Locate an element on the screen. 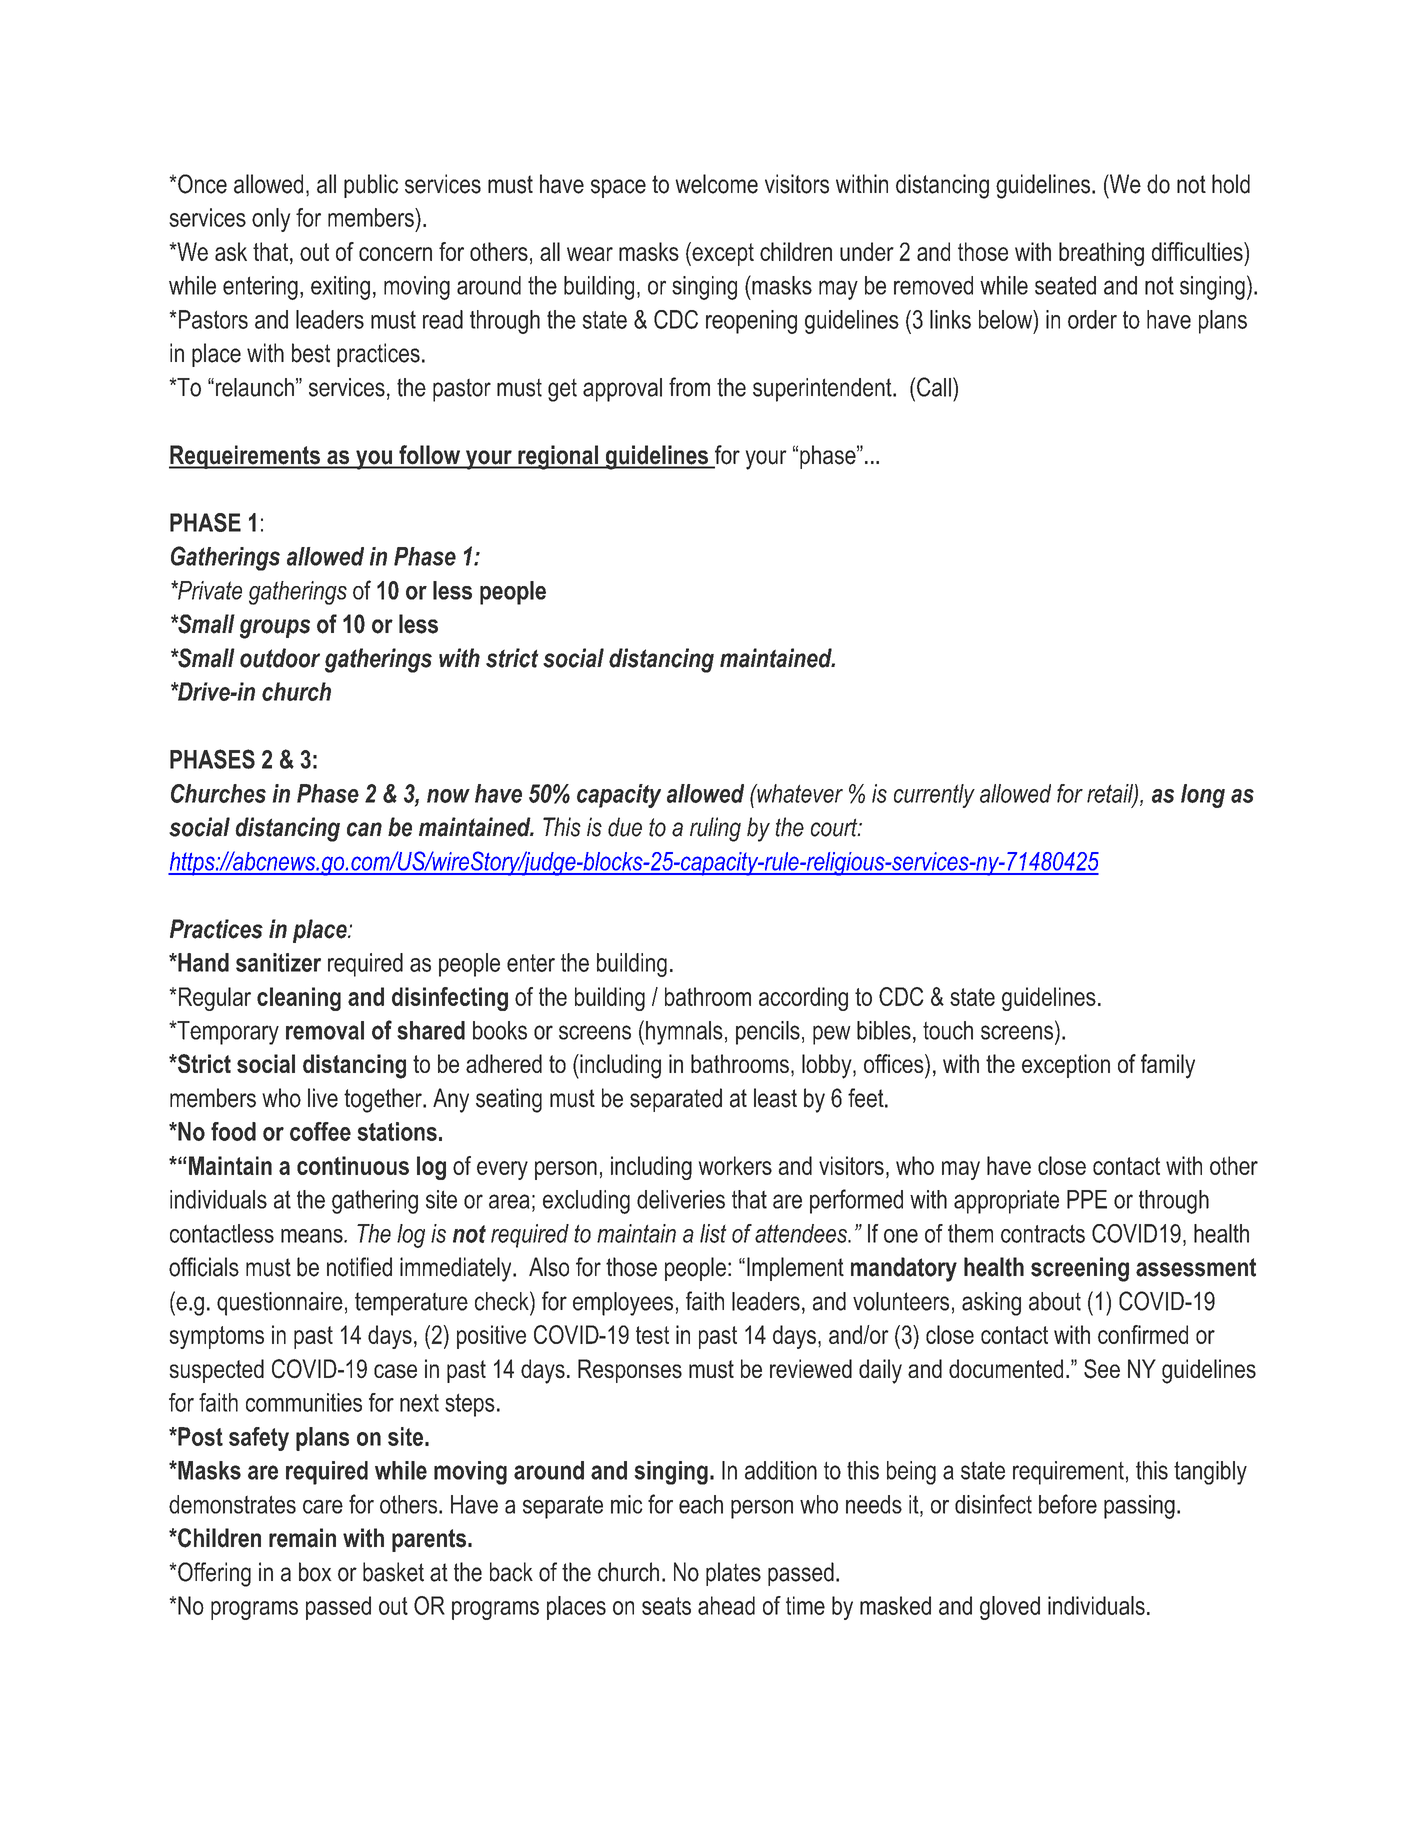 This screenshot has width=1427, height=1847. plates is located at coordinates (733, 1574).
